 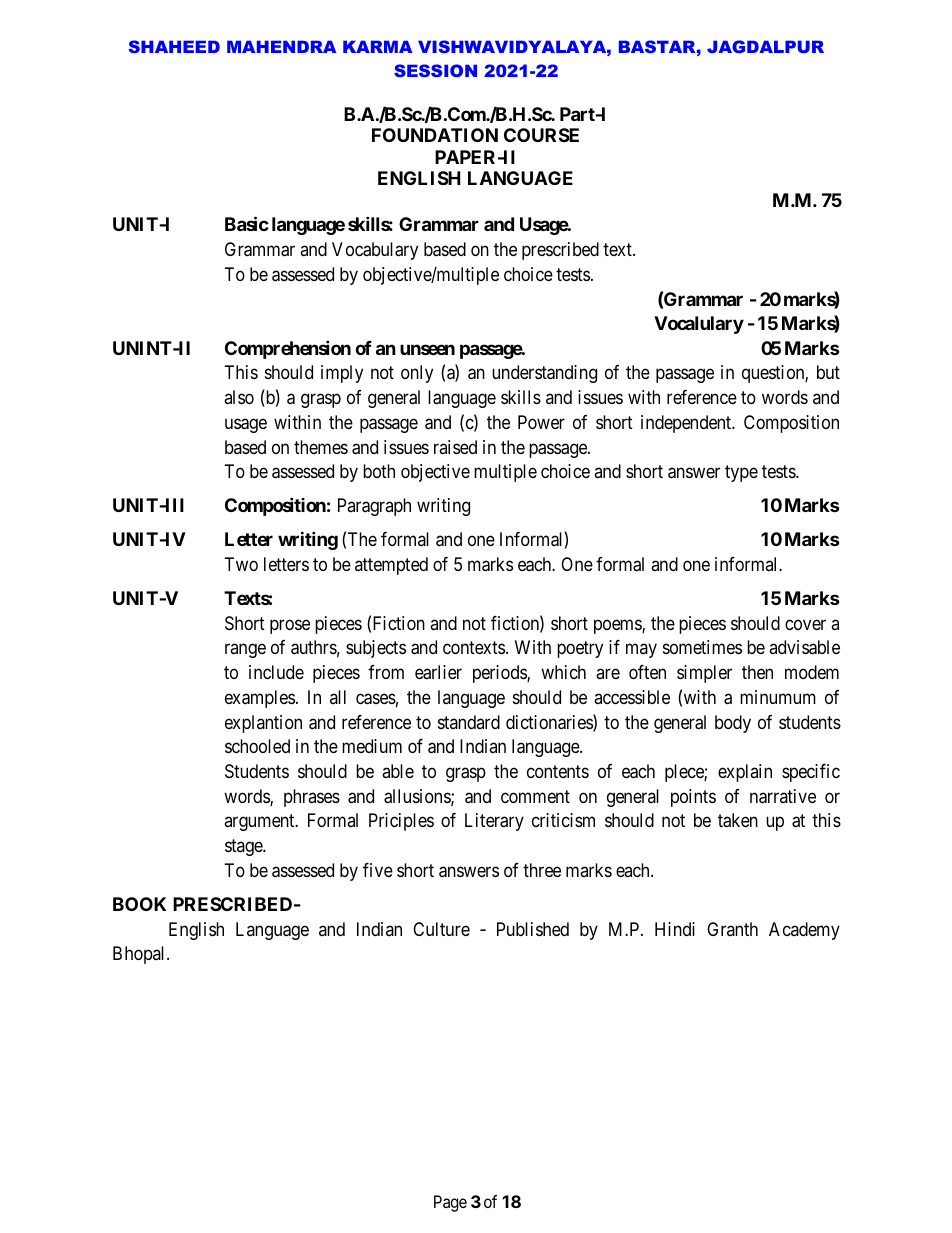 What do you see at coordinates (738, 820) in the document?
I see `taken` at bounding box center [738, 820].
